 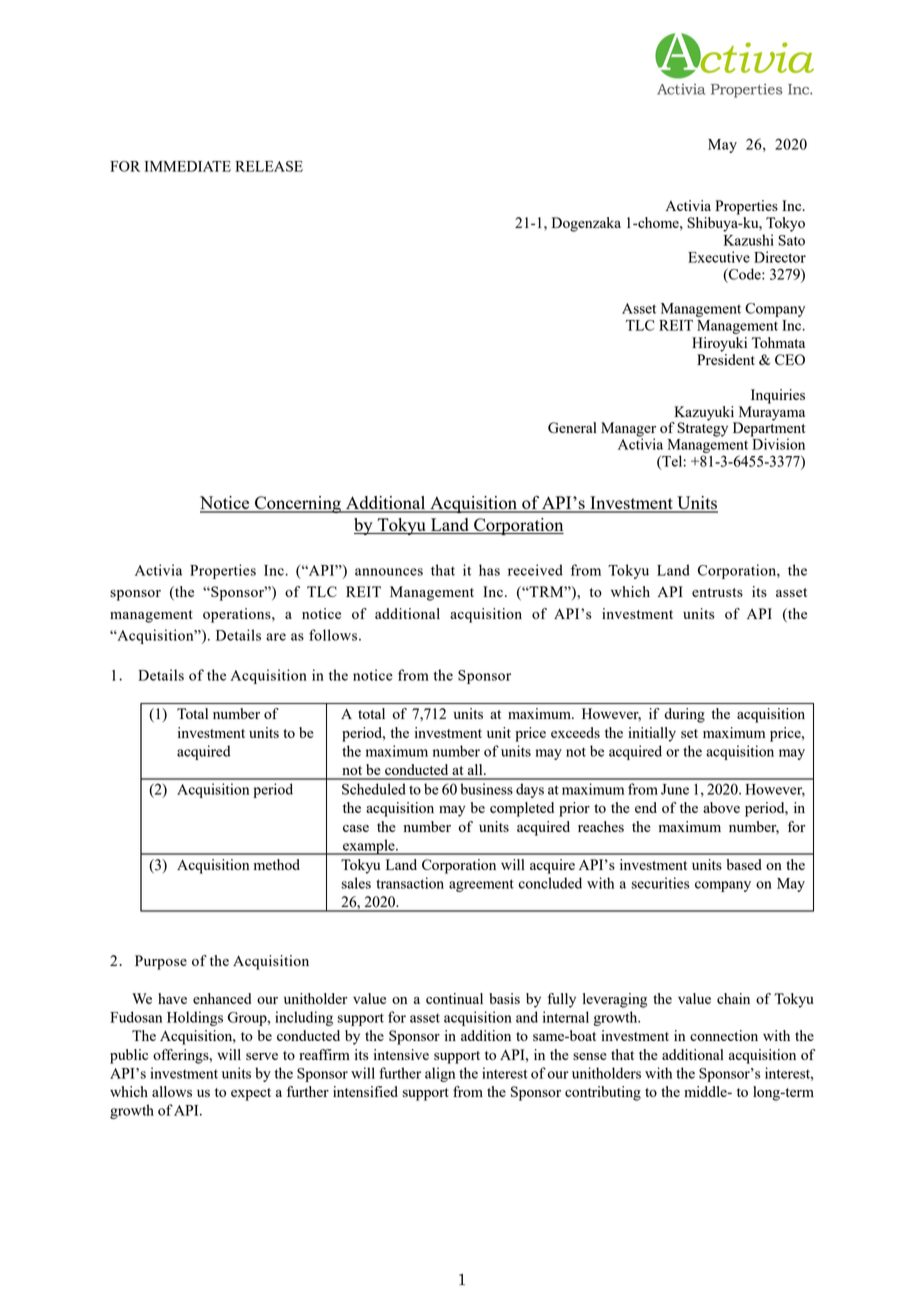 What do you see at coordinates (188, 166) in the document?
I see `IMMEDIATE` at bounding box center [188, 166].
